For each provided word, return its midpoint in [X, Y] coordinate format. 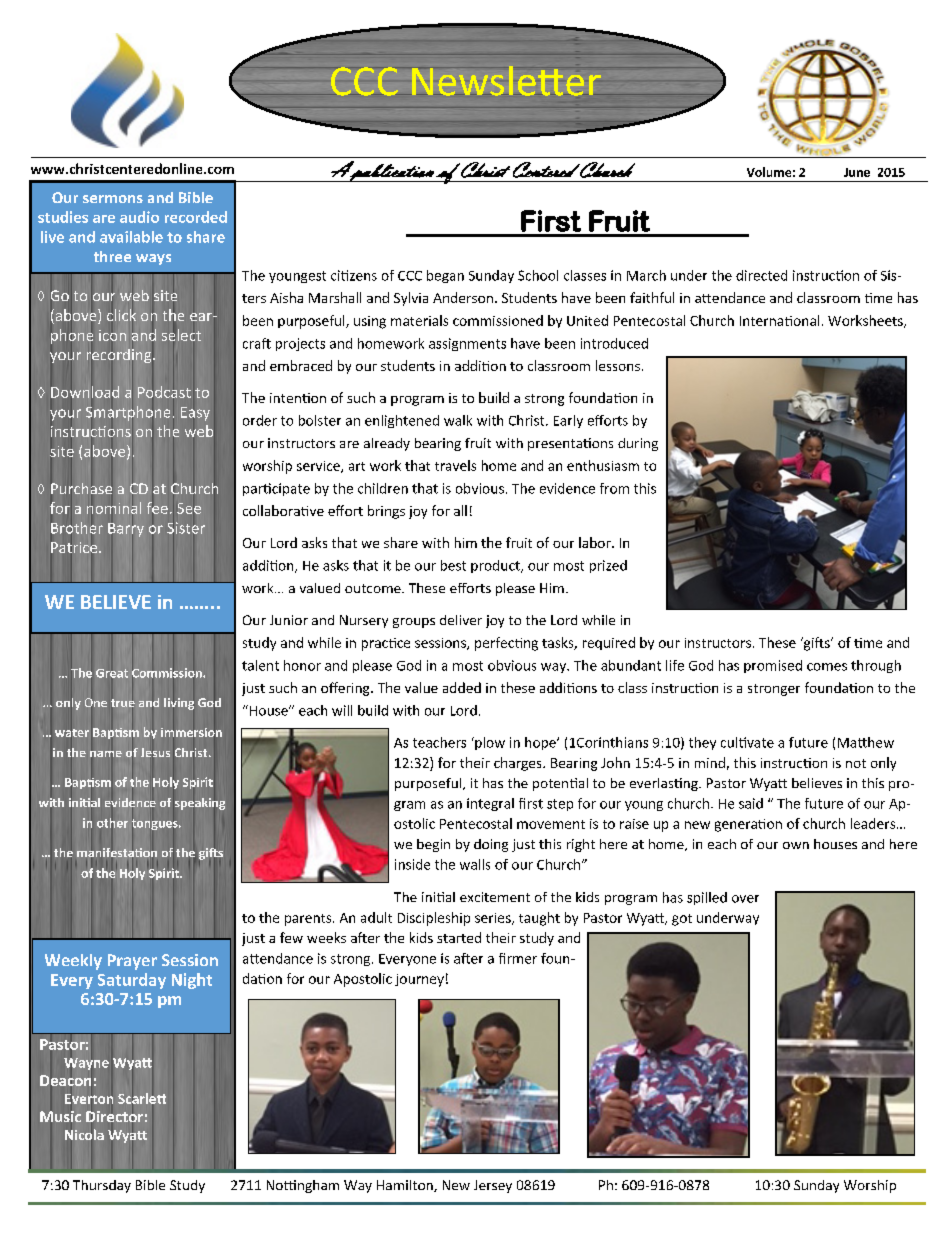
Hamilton [406, 1186]
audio [139, 217]
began [445, 276]
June [857, 172]
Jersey [493, 1186]
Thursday [102, 1186]
